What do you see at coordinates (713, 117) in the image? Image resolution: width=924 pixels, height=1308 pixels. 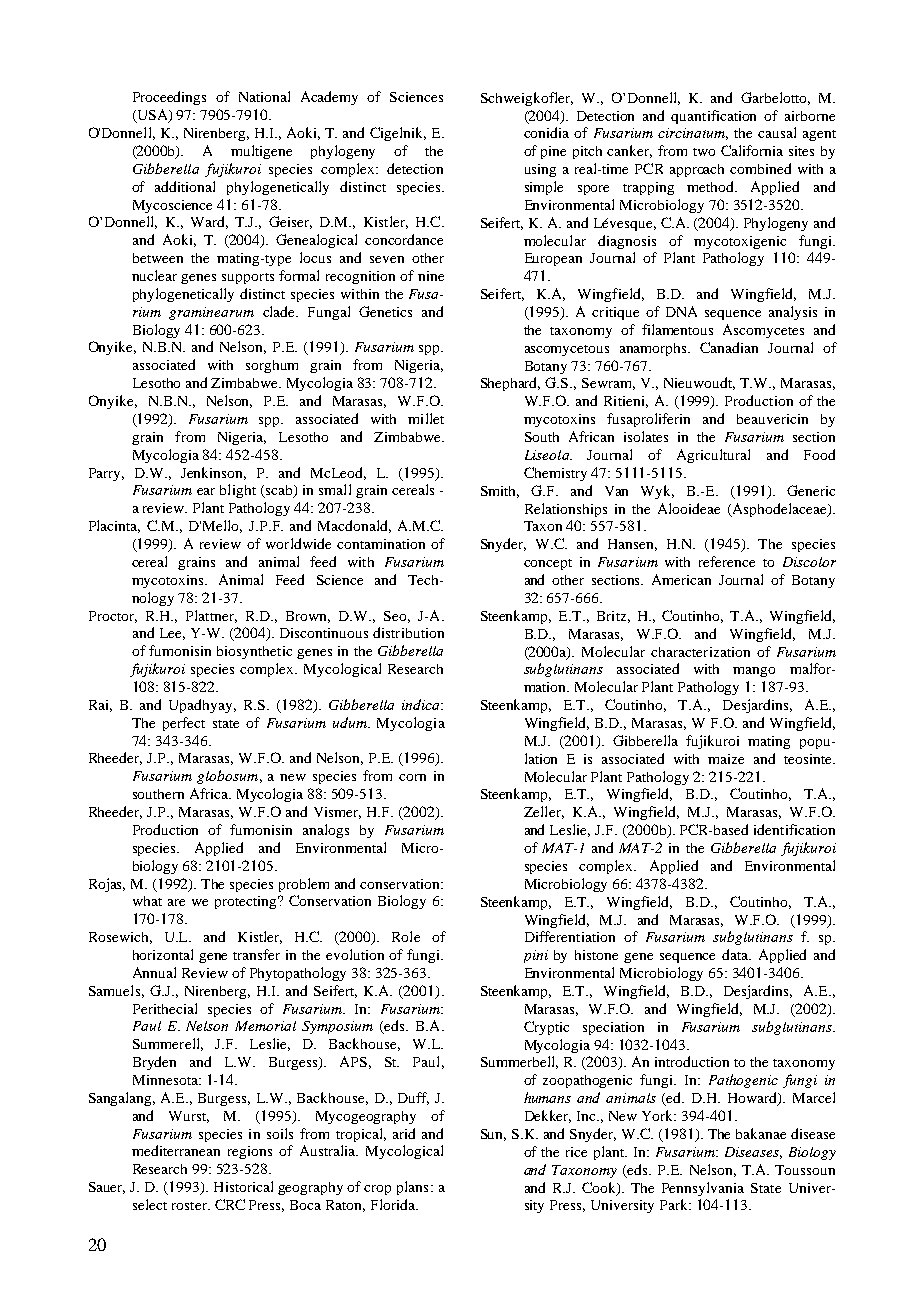 I see `quantification` at bounding box center [713, 117].
